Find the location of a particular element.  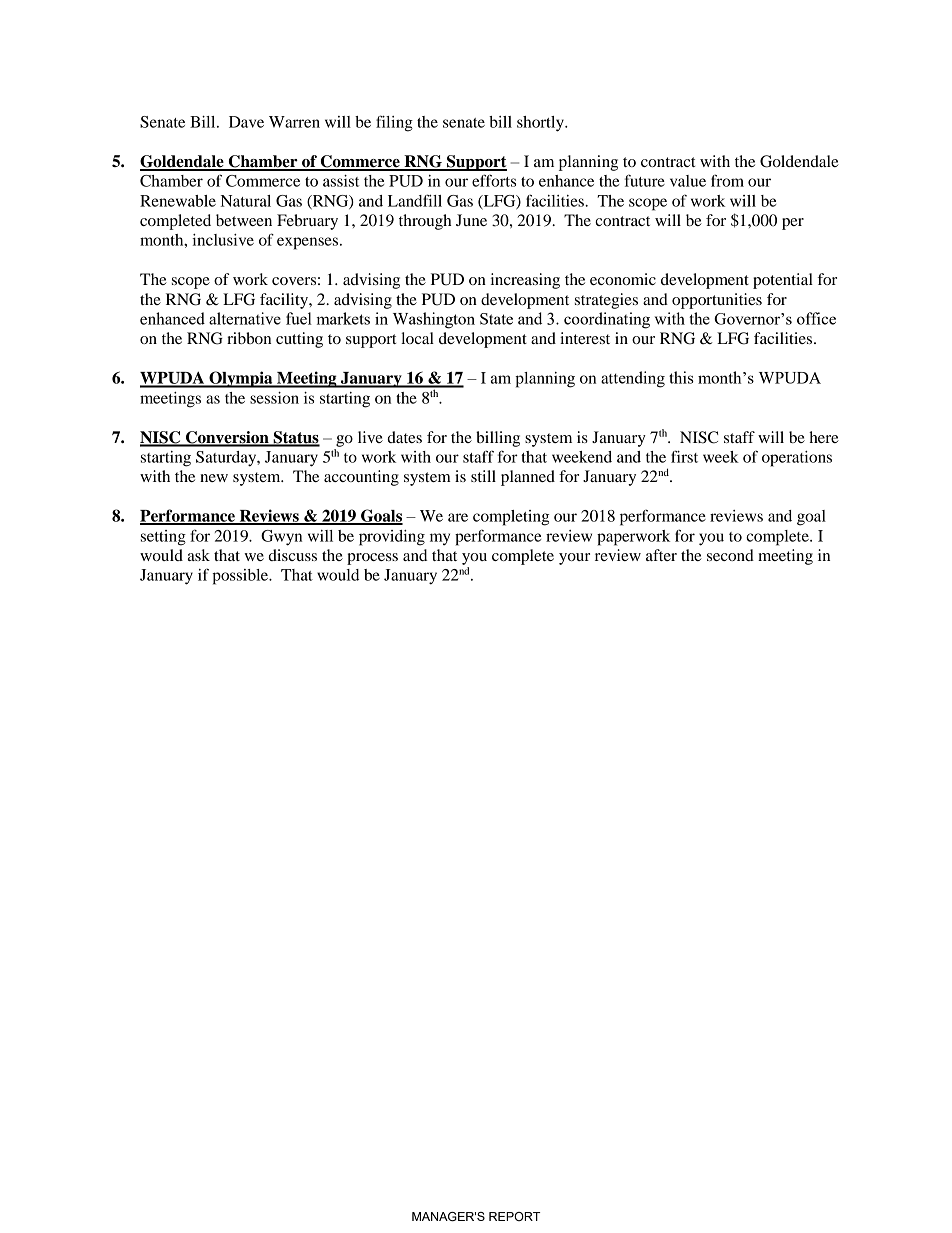

efforts is located at coordinates (494, 180).
